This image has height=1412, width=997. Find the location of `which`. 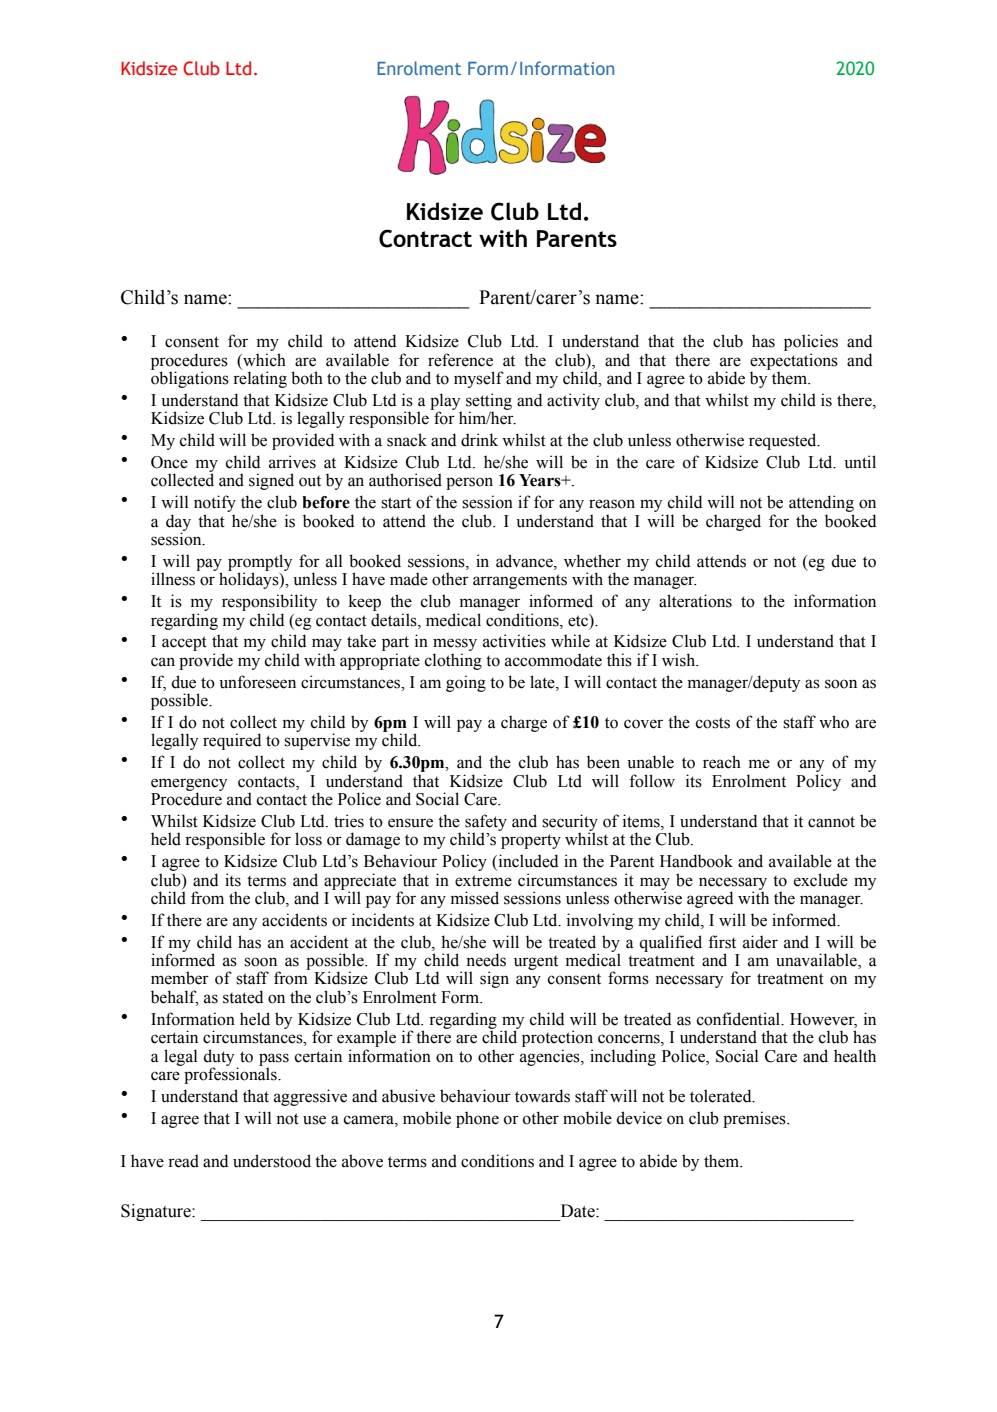

which is located at coordinates (263, 360).
